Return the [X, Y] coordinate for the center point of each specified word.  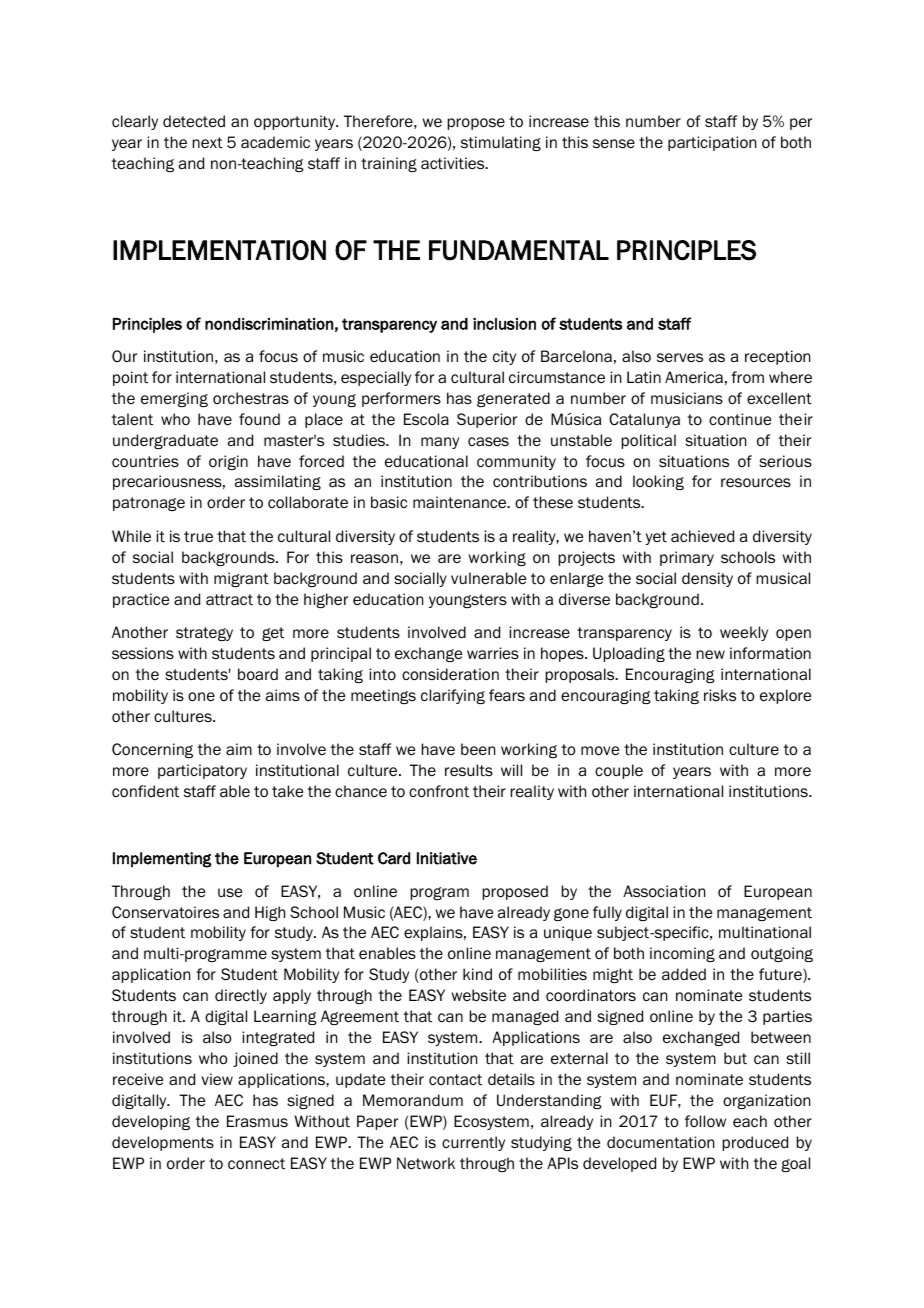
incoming [682, 954]
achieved [702, 536]
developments [163, 1143]
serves [680, 357]
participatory [202, 771]
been [478, 749]
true [198, 537]
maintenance [461, 502]
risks [720, 695]
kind [477, 974]
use [230, 893]
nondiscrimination [269, 324]
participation [712, 143]
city [504, 357]
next [207, 143]
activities [454, 163]
